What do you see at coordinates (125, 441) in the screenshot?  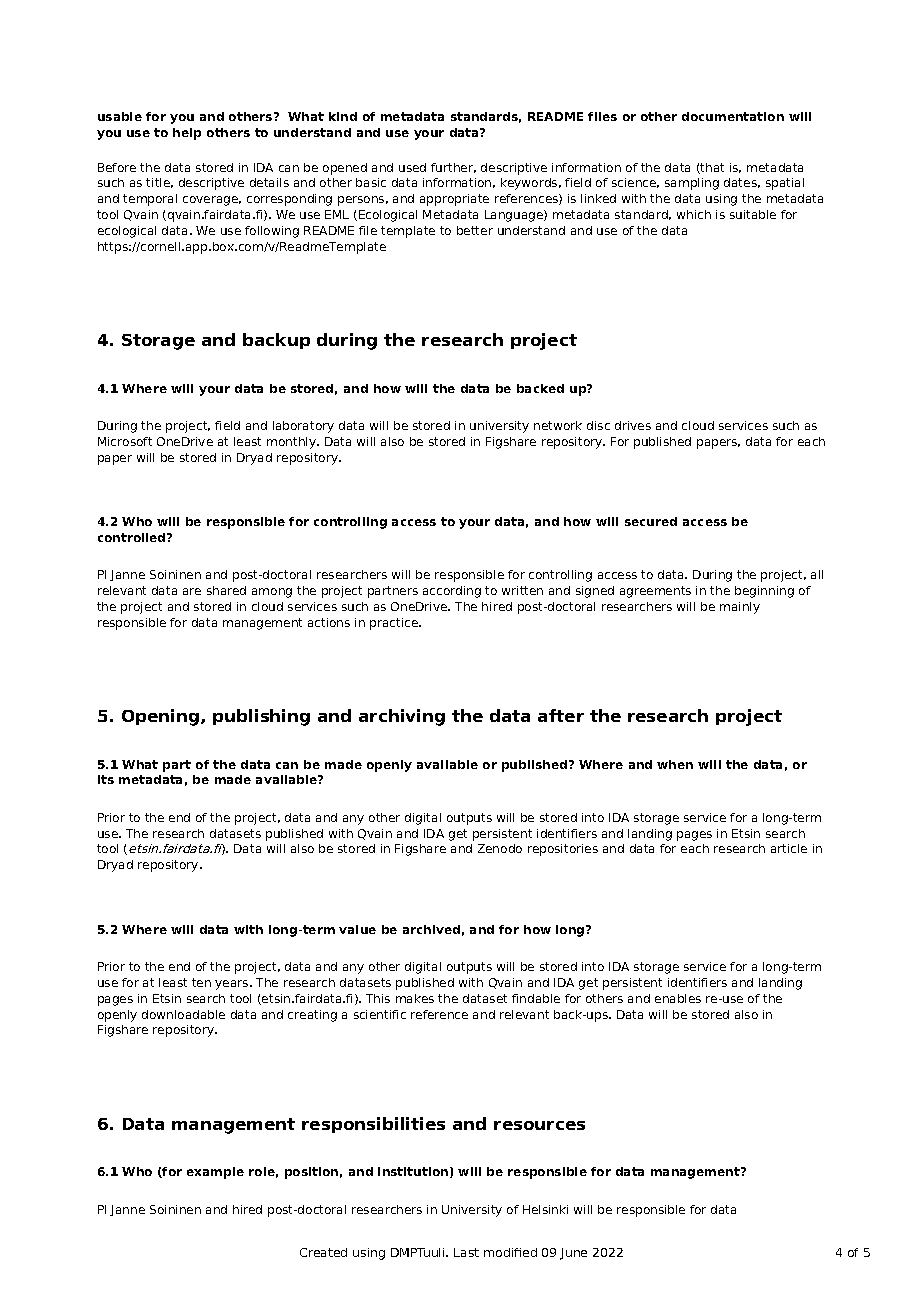 I see `Microsoft` at bounding box center [125, 441].
